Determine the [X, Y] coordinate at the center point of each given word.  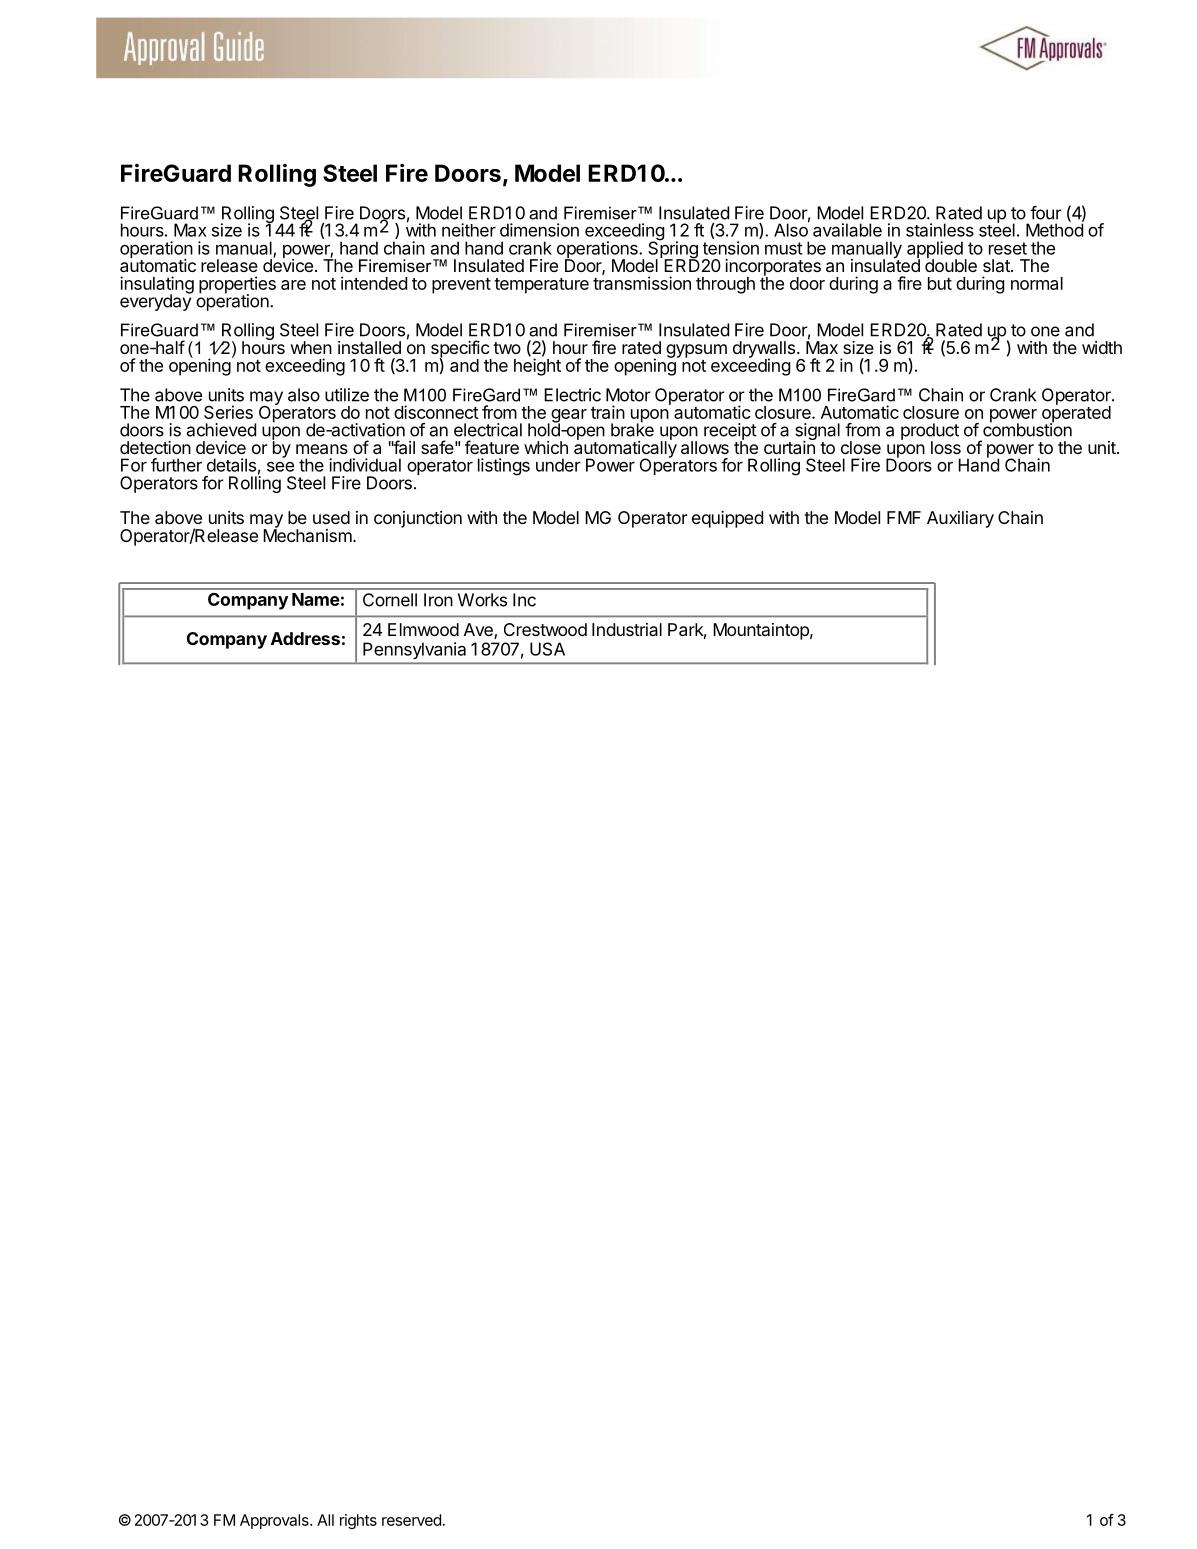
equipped [727, 519]
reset [1008, 248]
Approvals [275, 1521]
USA [547, 649]
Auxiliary [960, 519]
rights [358, 1521]
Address [305, 638]
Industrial [627, 629]
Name [316, 599]
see [280, 467]
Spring [673, 250]
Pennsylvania [414, 650]
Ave [479, 631]
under [558, 465]
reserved [411, 1520]
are [293, 285]
